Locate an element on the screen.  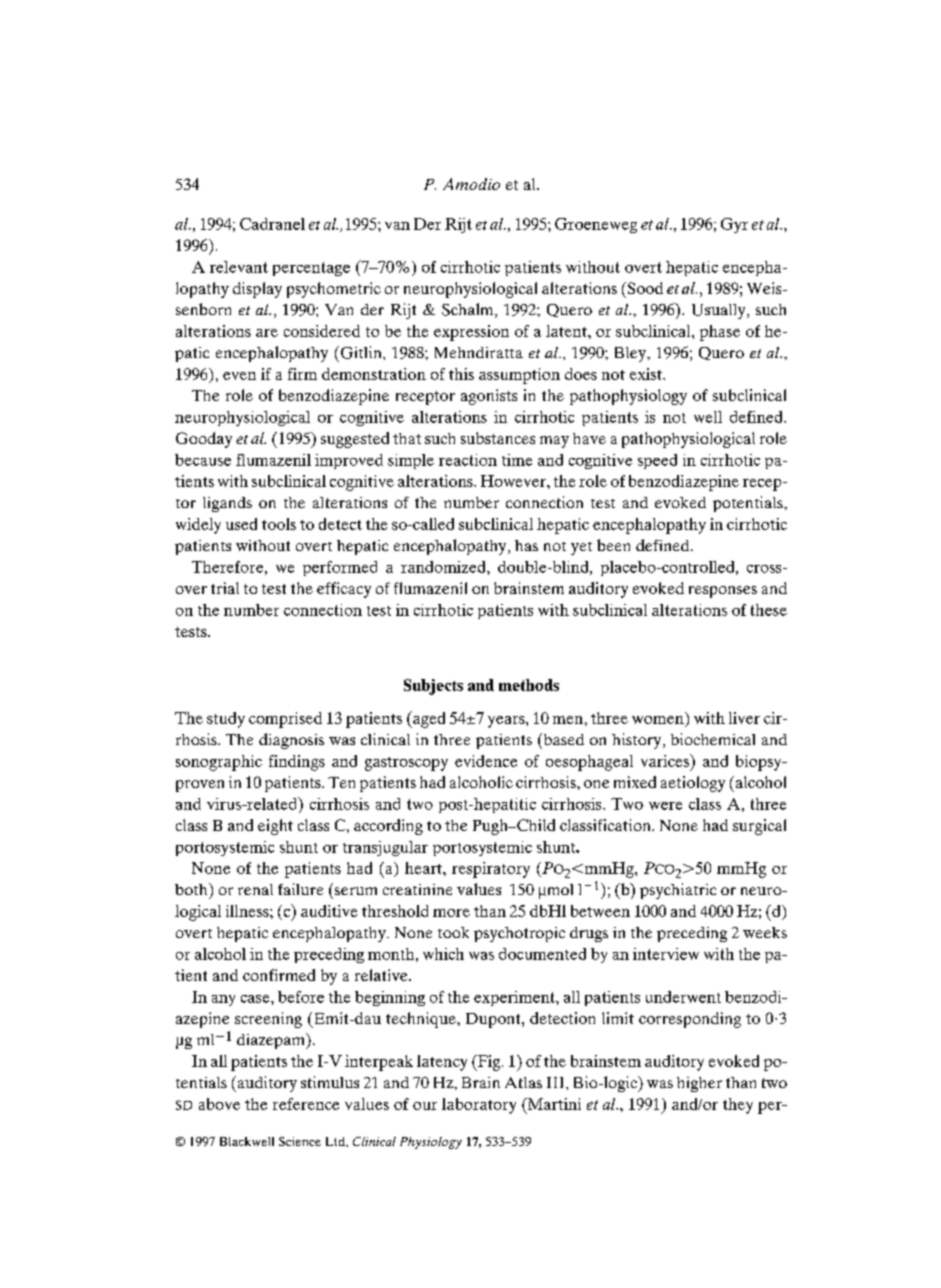
years is located at coordinates (507, 722).
